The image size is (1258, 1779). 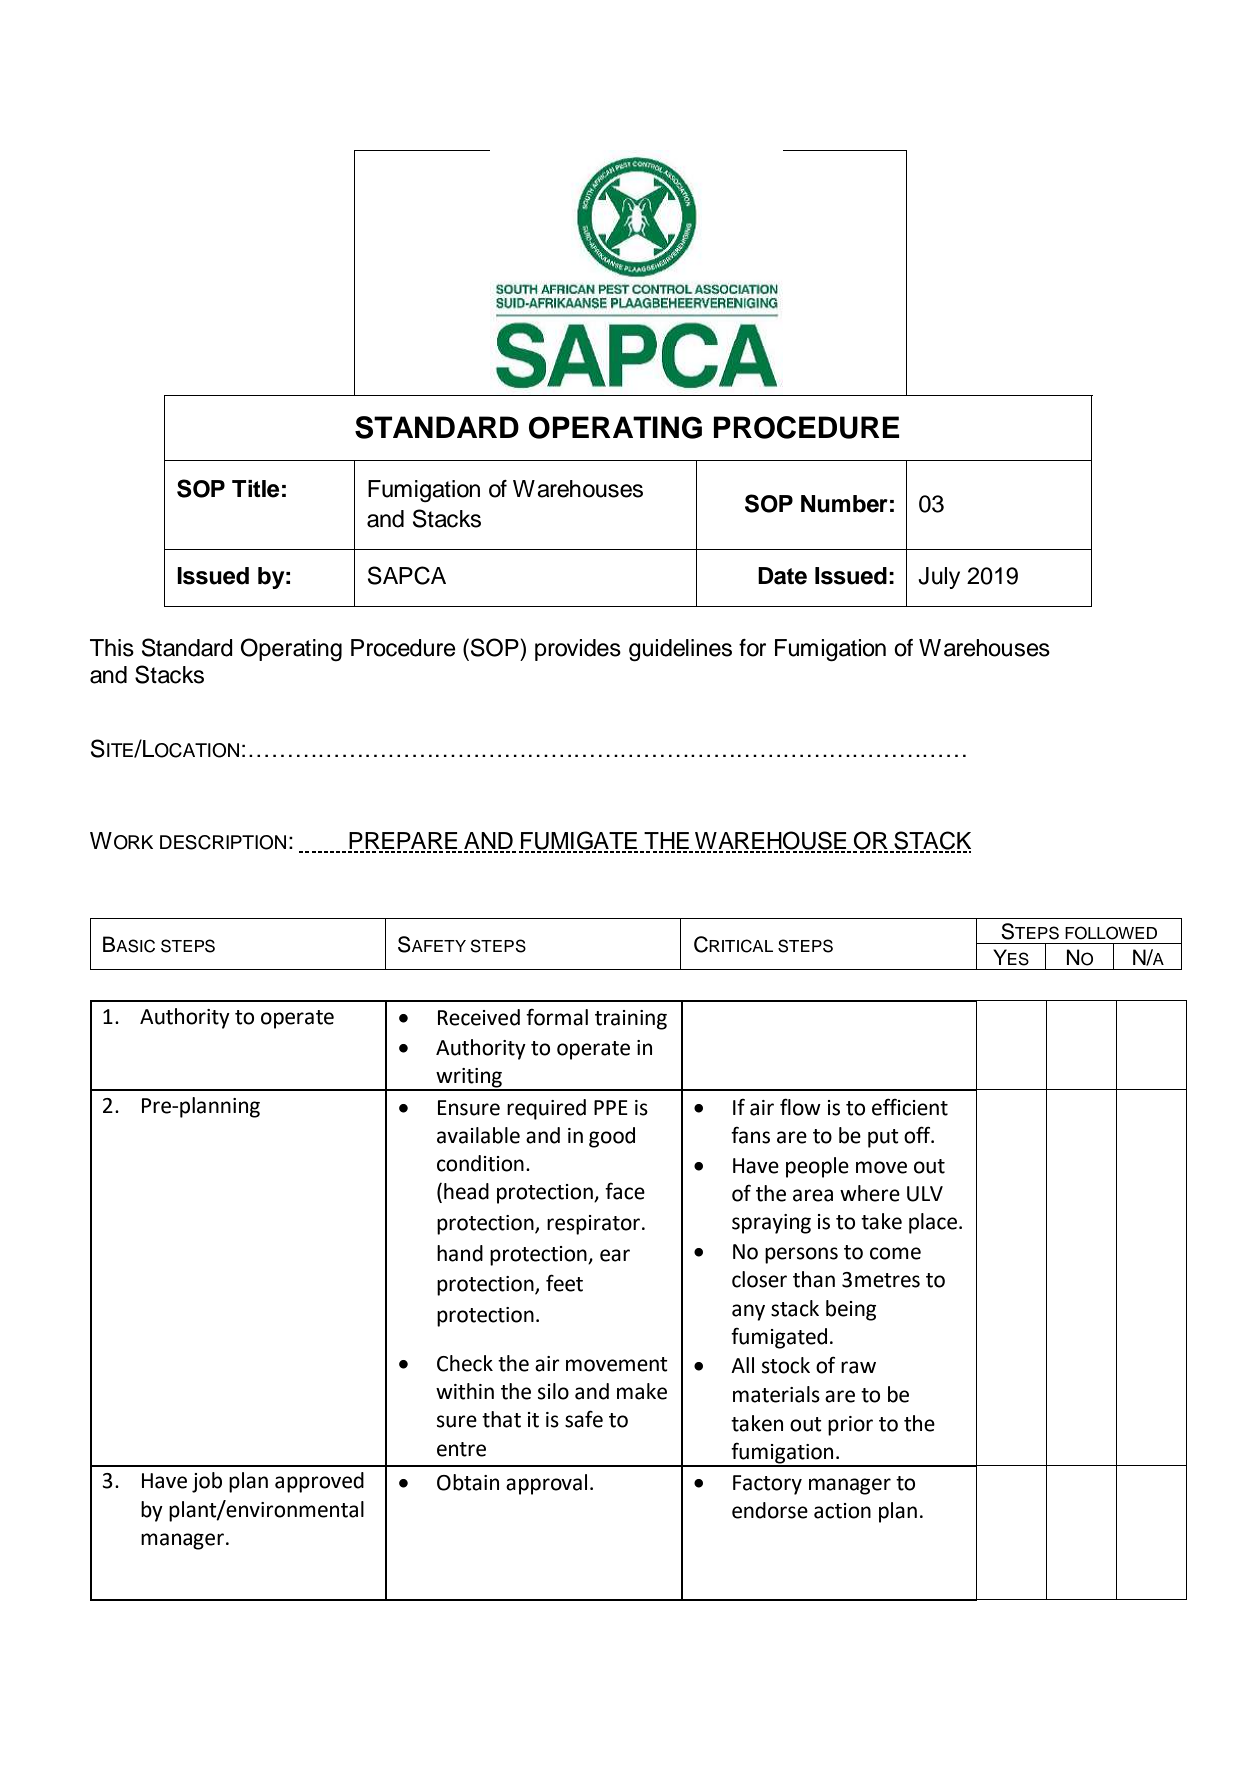 I want to click on training, so click(x=631, y=1020).
